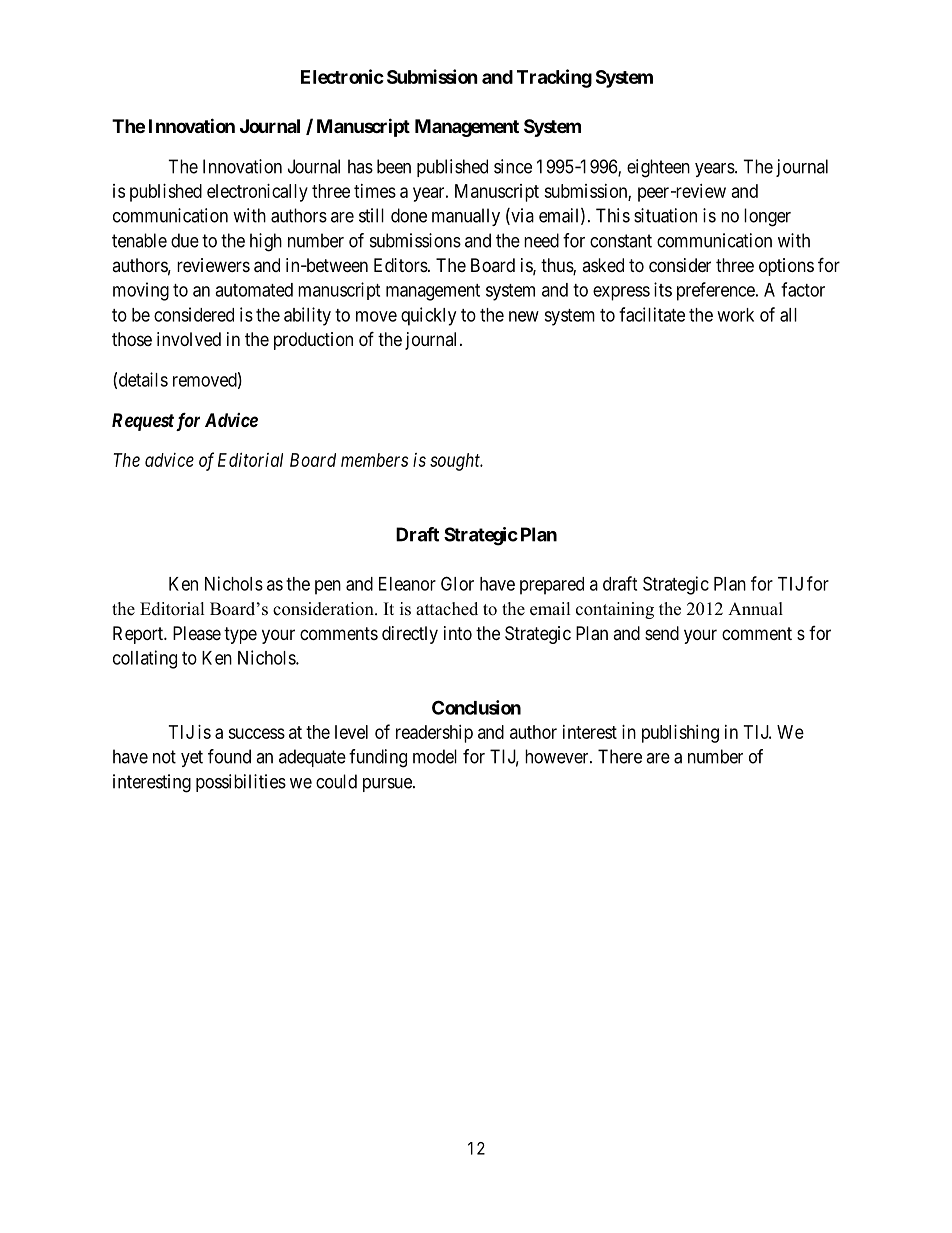  What do you see at coordinates (407, 584) in the screenshot?
I see `Eleanor` at bounding box center [407, 584].
